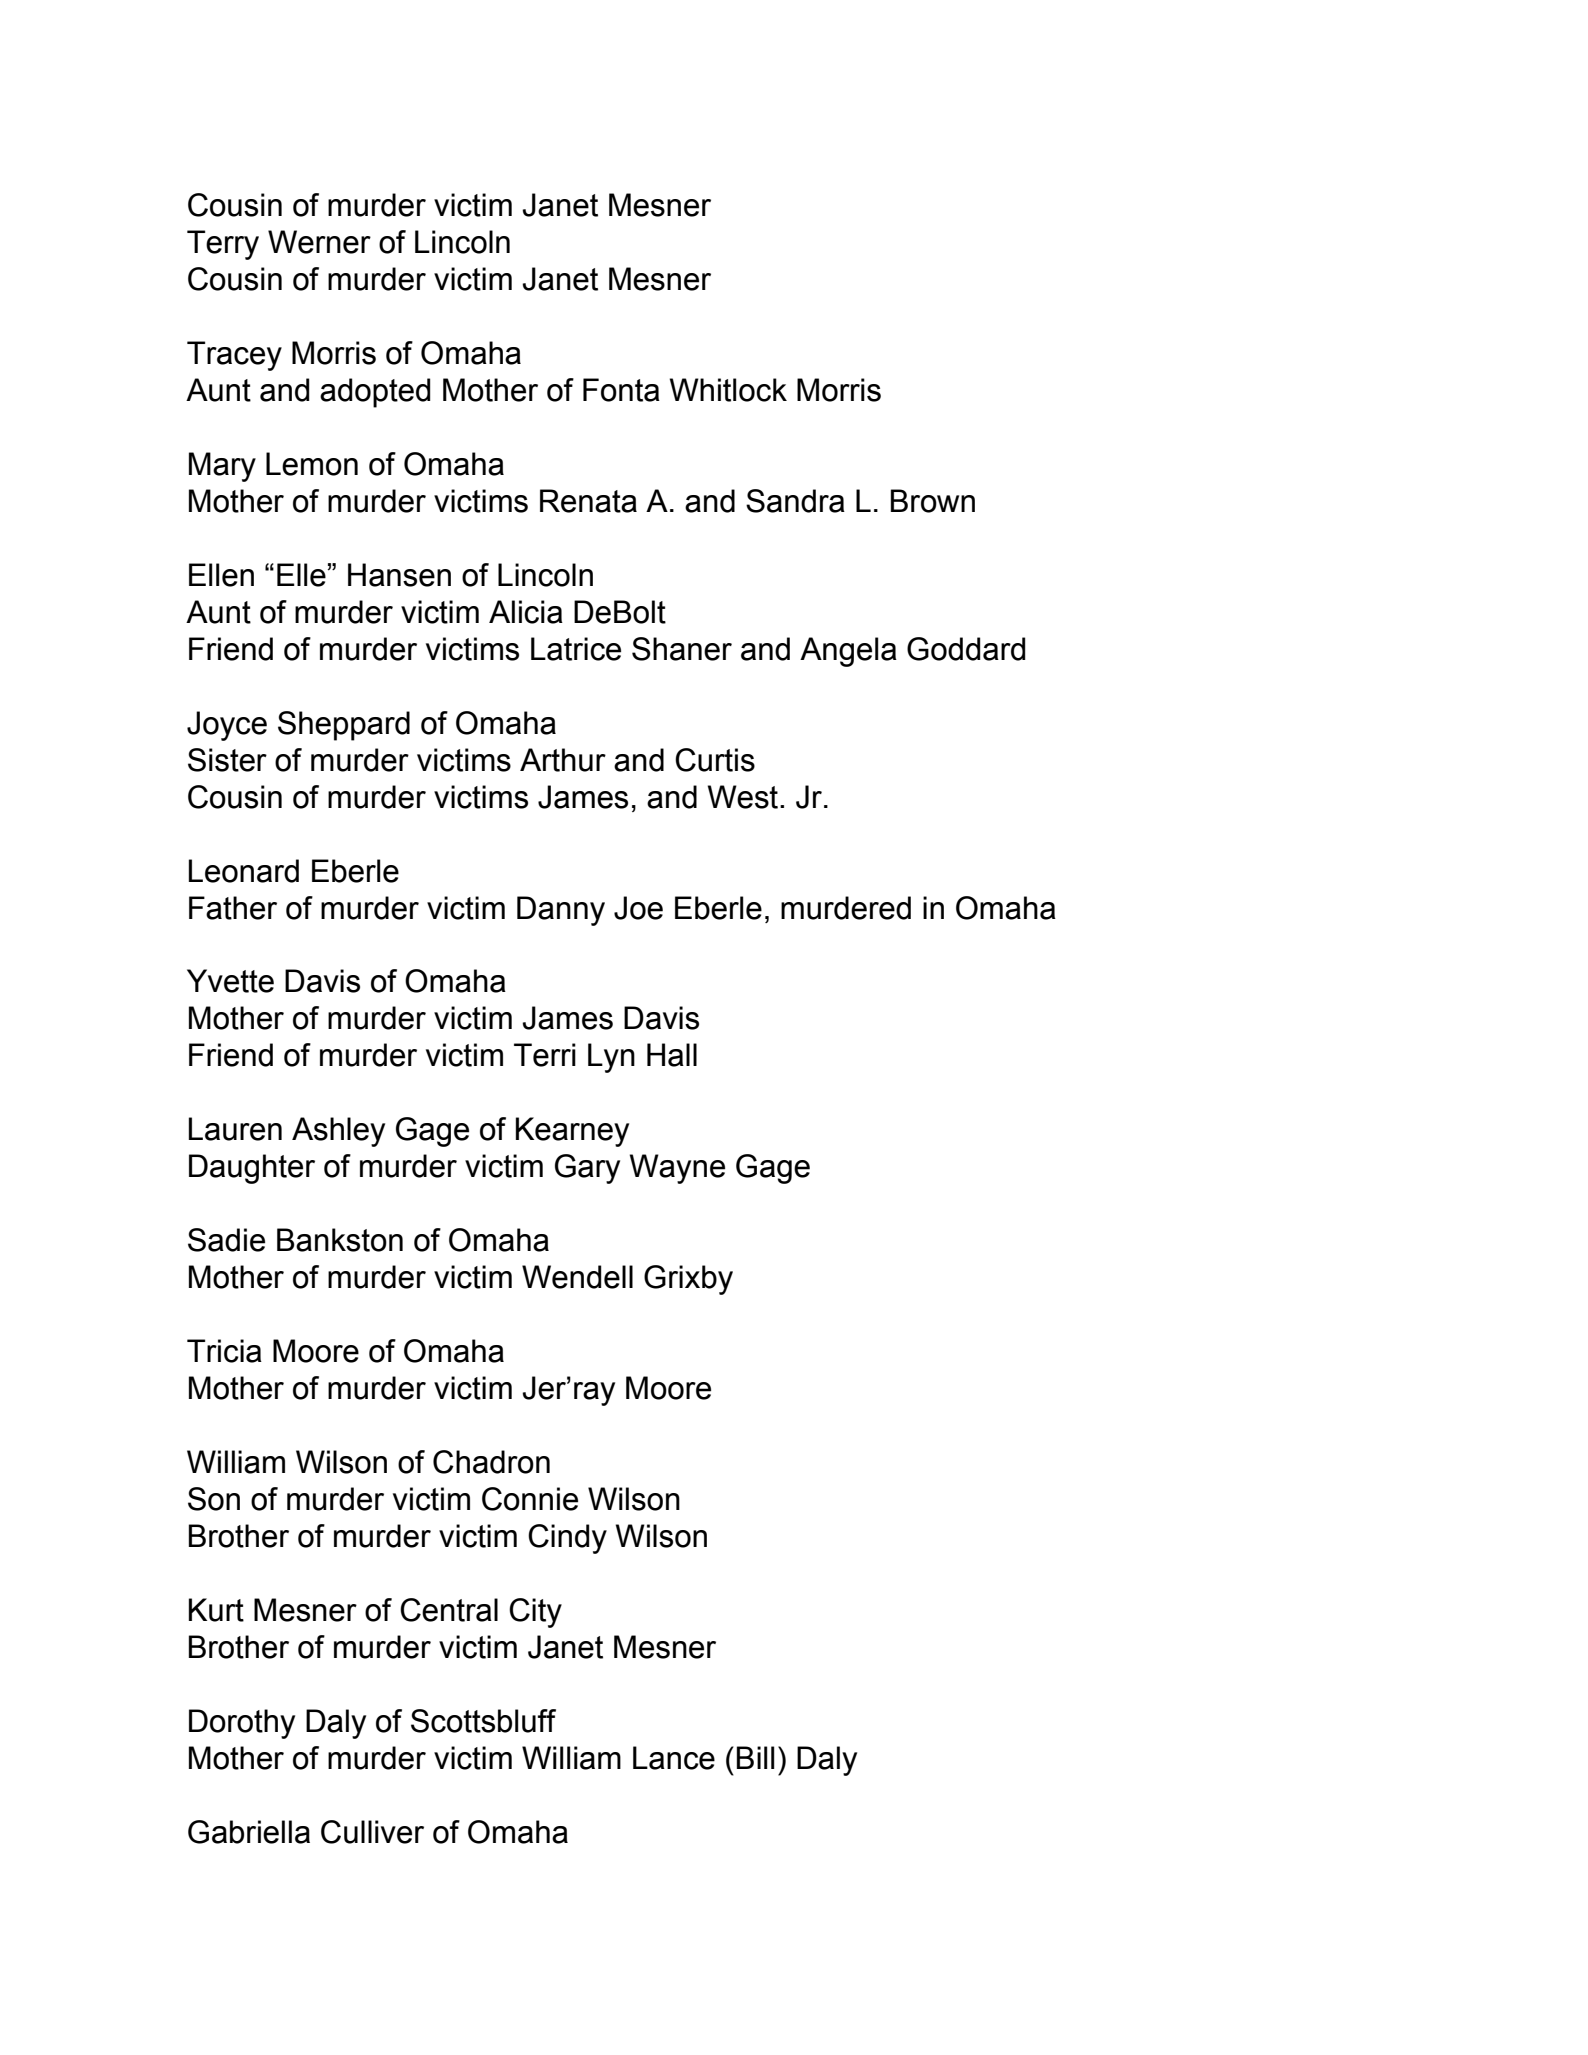 The image size is (1588, 2055). Describe the element at coordinates (319, 242) in the image. I see `Werner` at that location.
